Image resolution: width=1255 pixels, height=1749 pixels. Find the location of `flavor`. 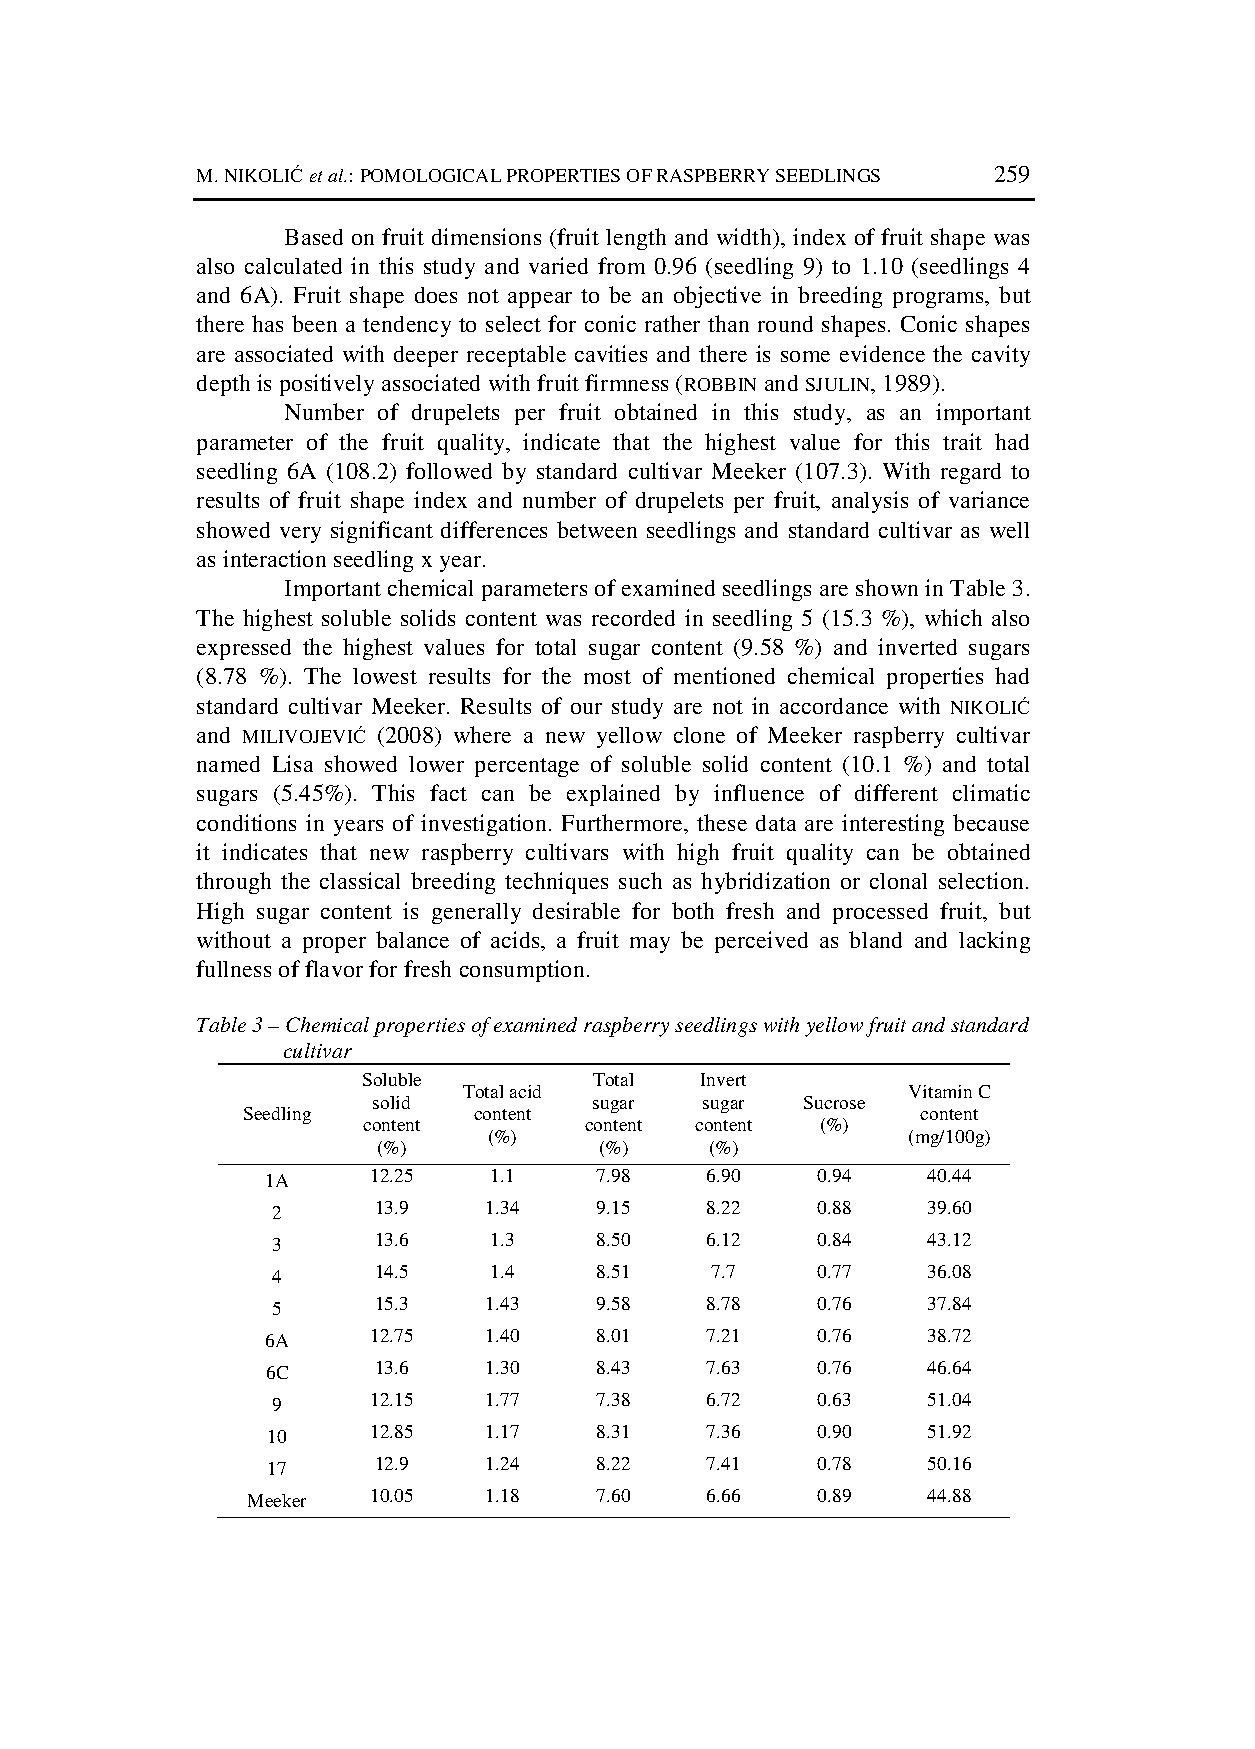

flavor is located at coordinates (334, 968).
